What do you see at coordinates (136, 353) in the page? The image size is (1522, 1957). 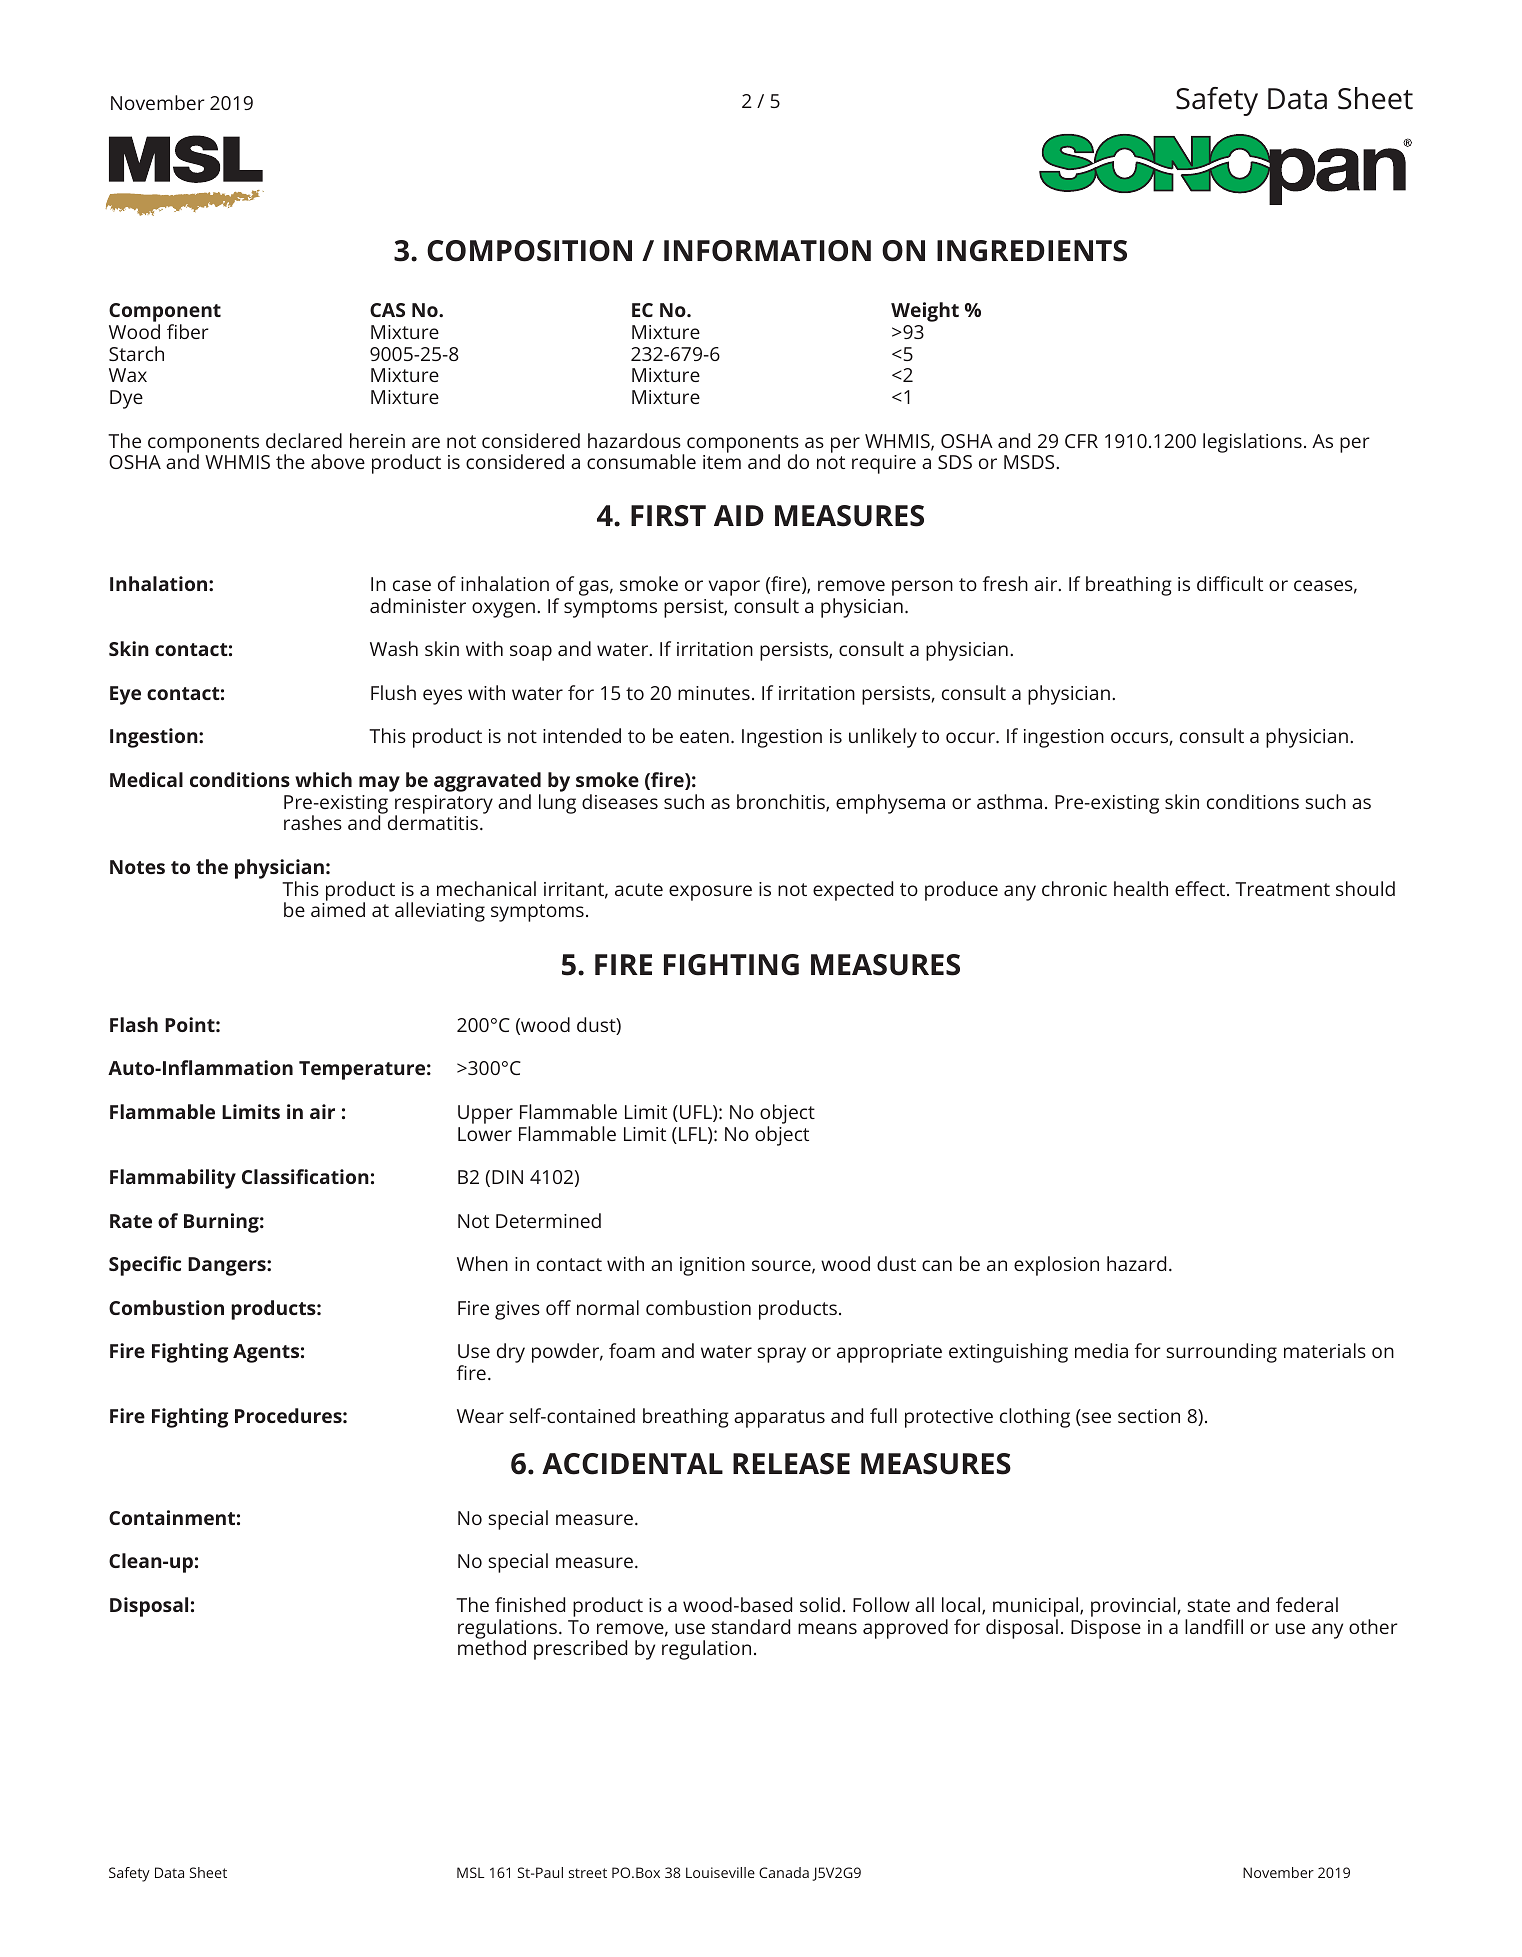 I see `Starch` at bounding box center [136, 353].
